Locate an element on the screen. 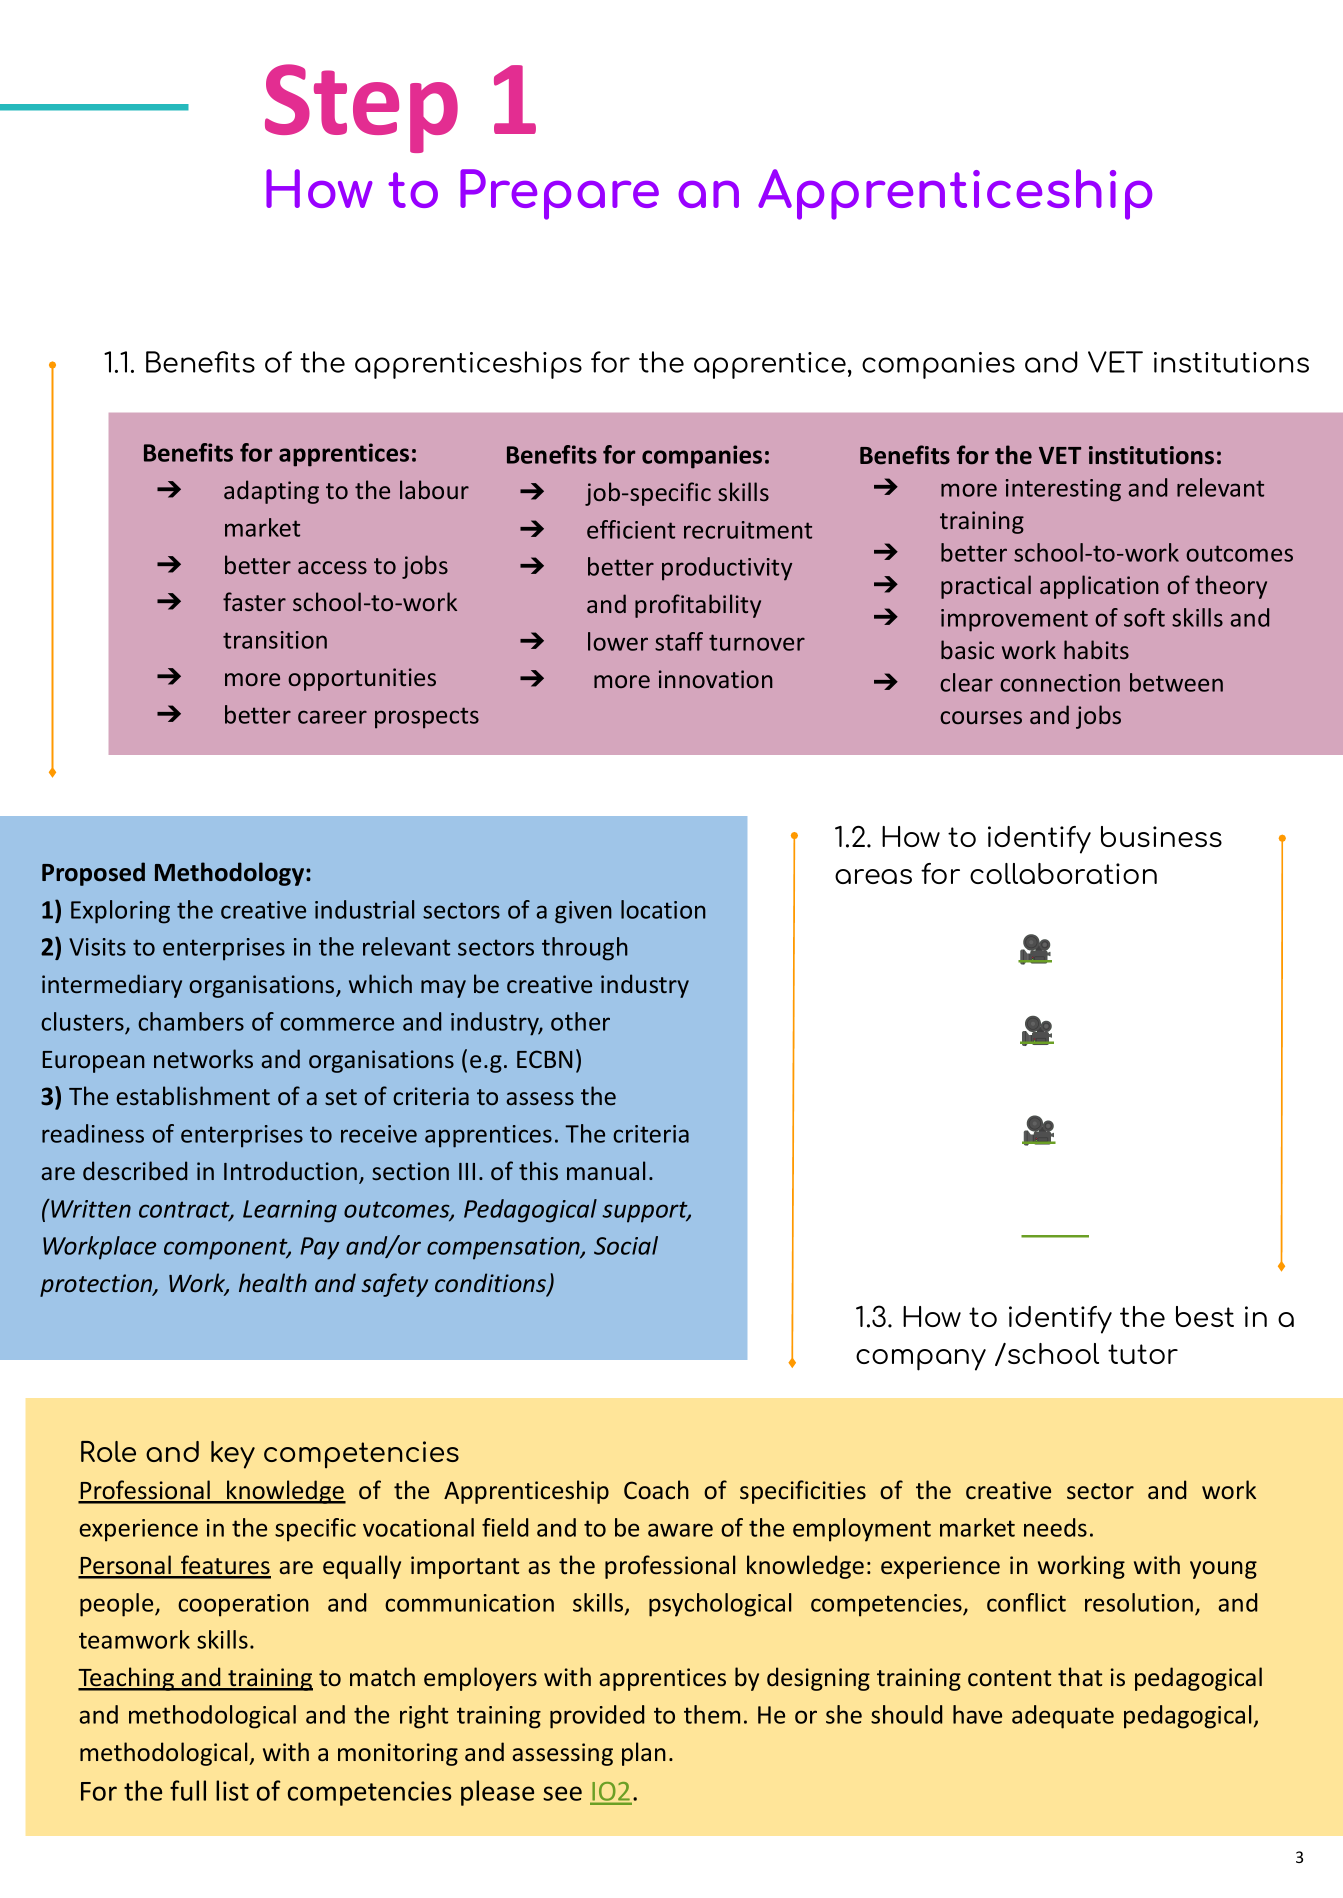  location is located at coordinates (663, 909).
